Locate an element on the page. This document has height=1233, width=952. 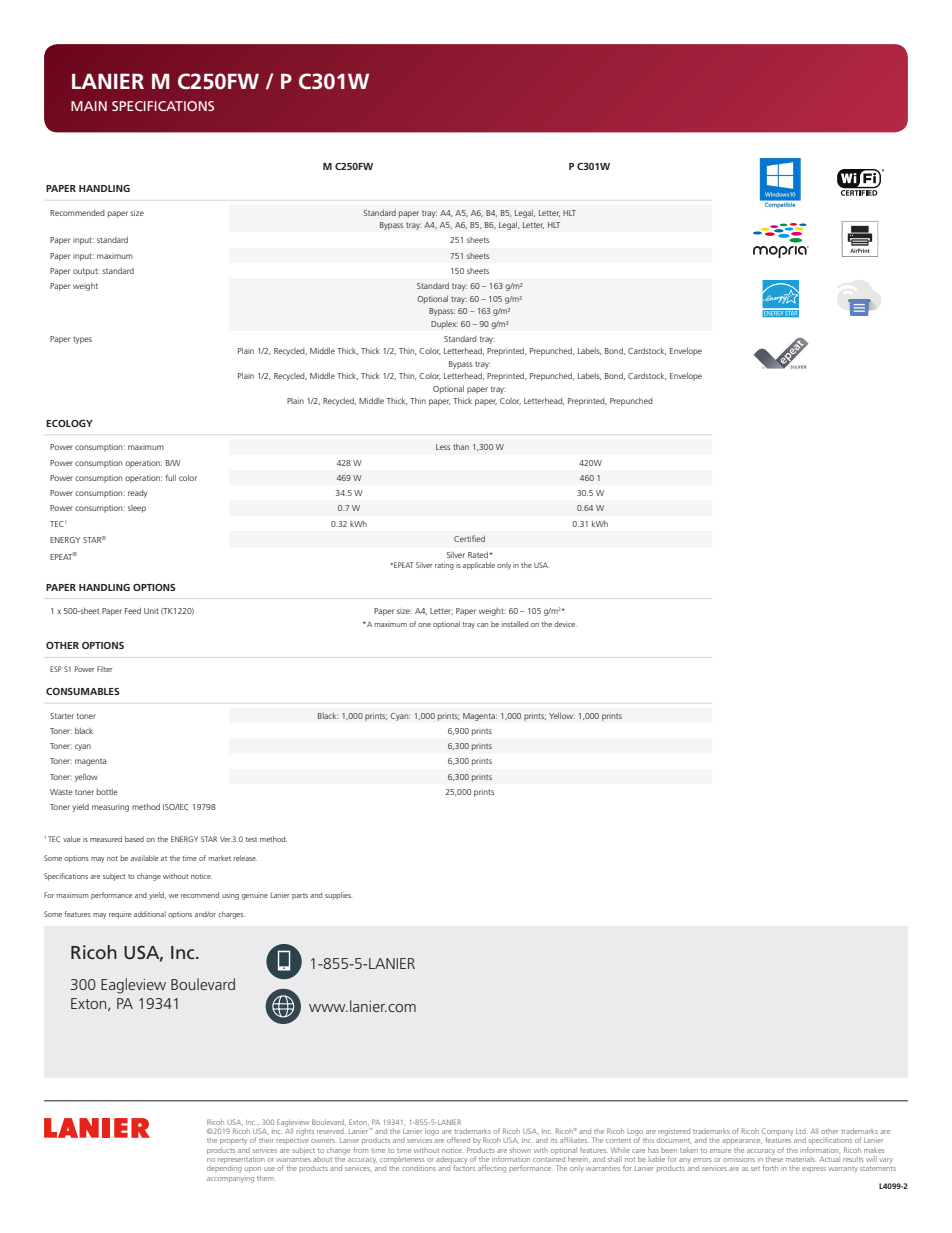
depending is located at coordinates (224, 1169).
